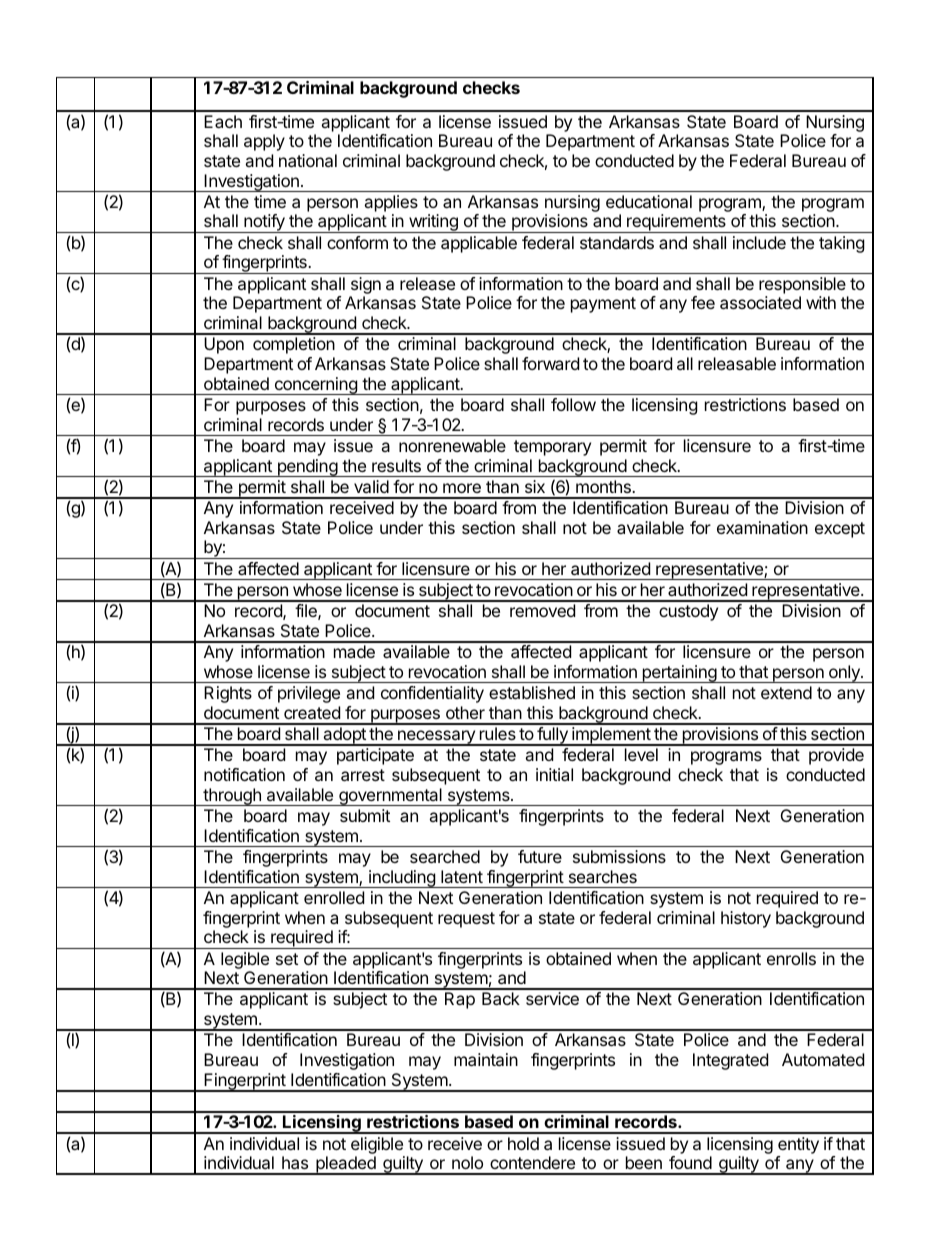 This page has width=952, height=1233. Describe the element at coordinates (354, 651) in the page. I see `made` at that location.
